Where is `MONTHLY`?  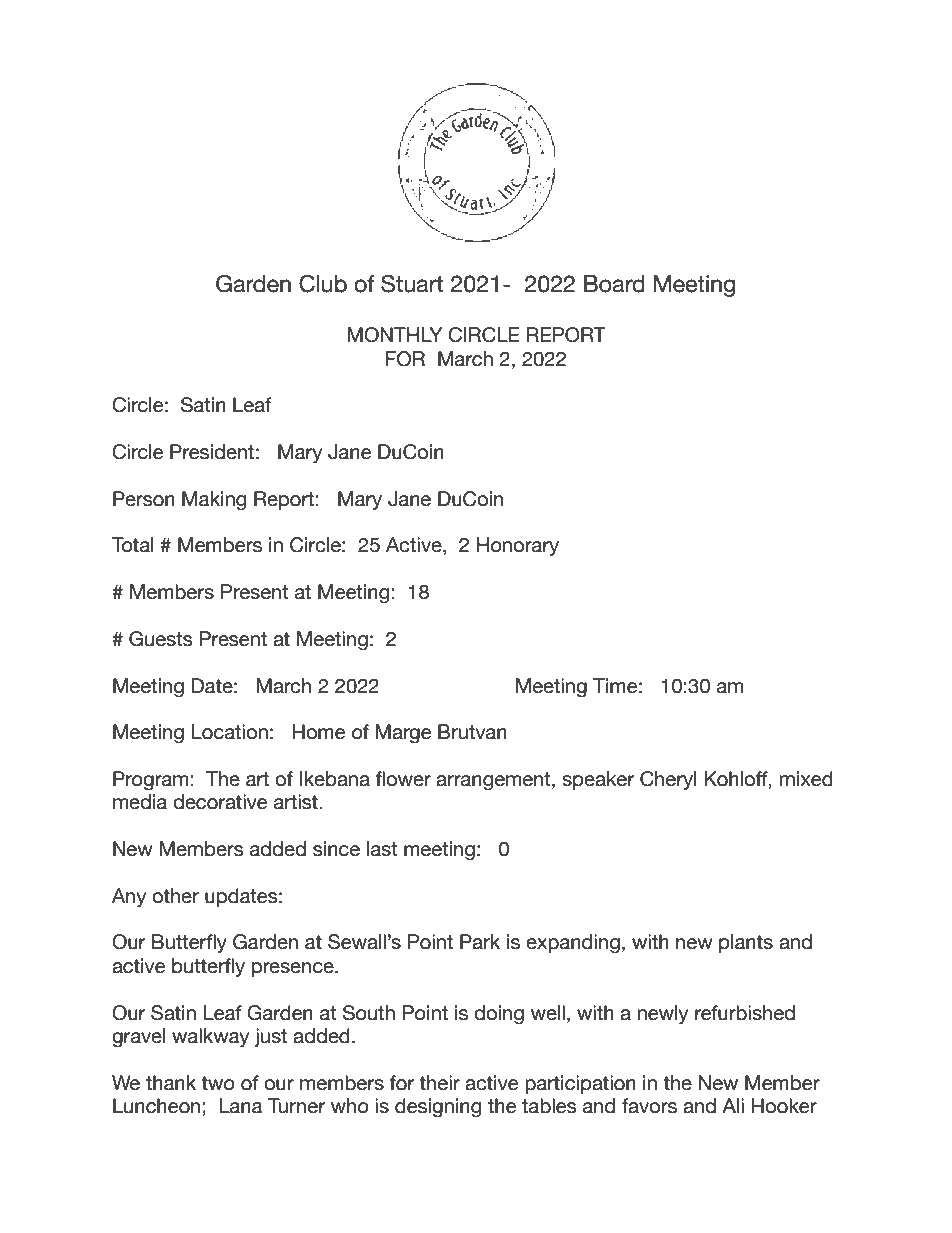 MONTHLY is located at coordinates (395, 335).
